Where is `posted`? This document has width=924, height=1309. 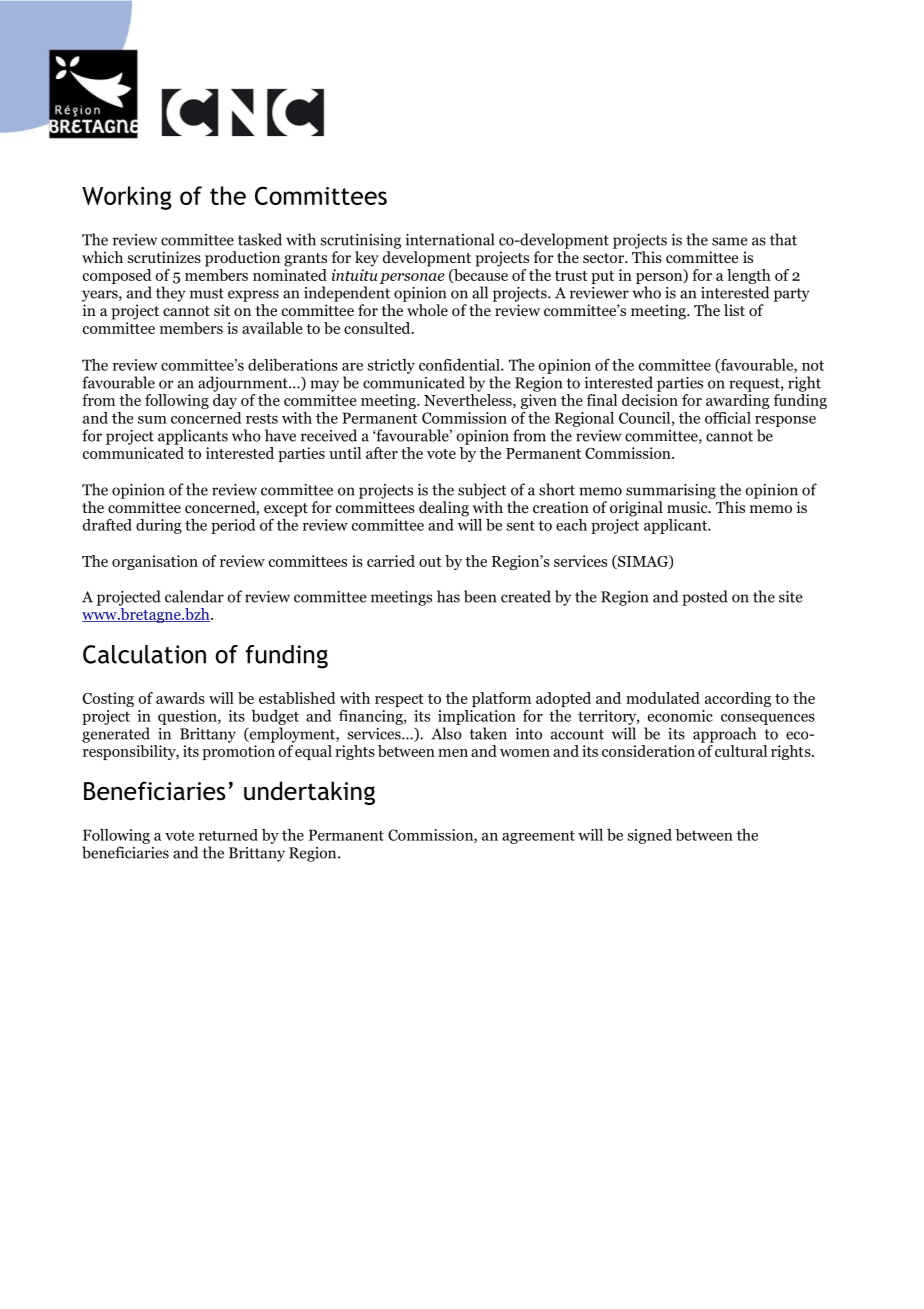 posted is located at coordinates (705, 598).
